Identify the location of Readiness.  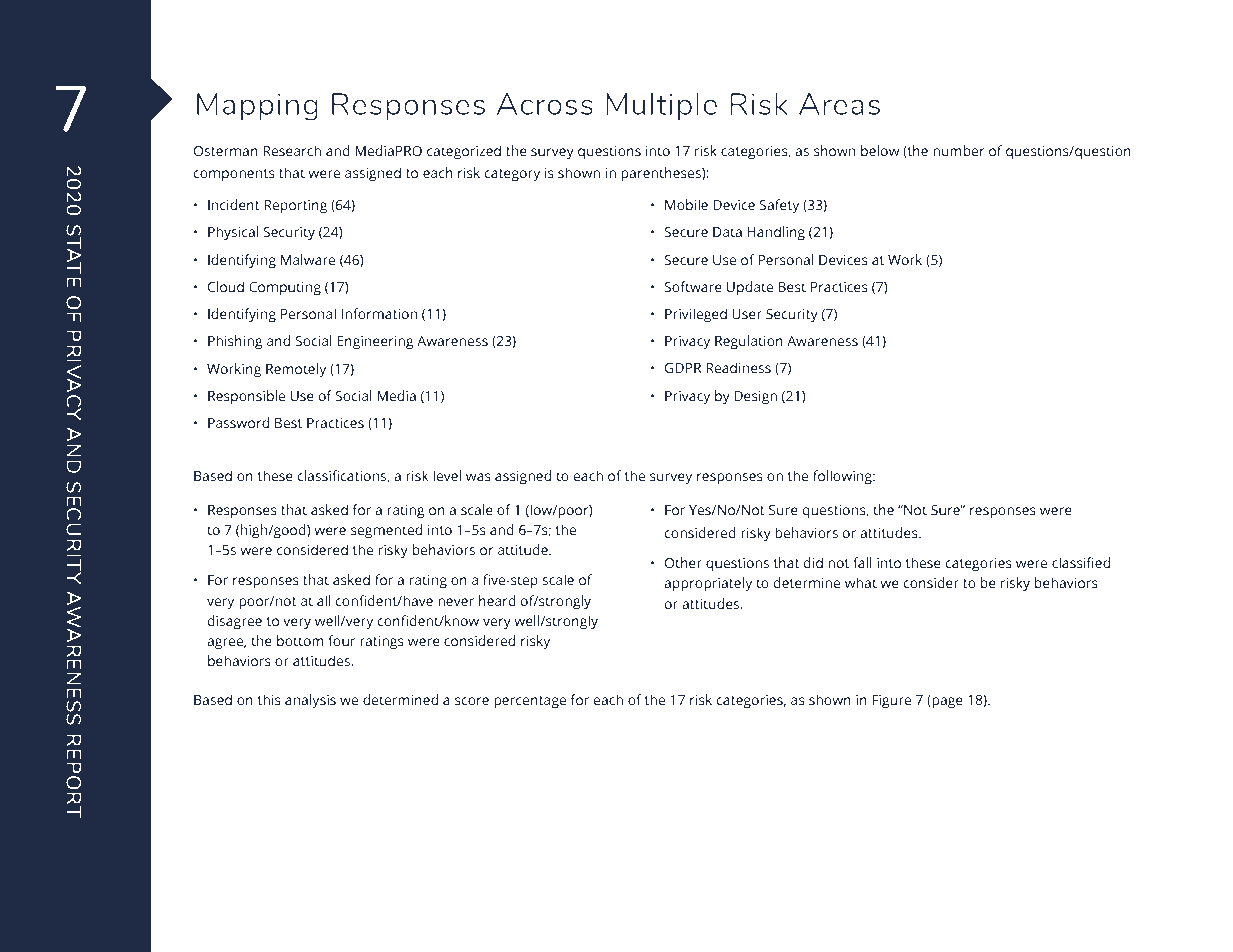
(738, 367).
